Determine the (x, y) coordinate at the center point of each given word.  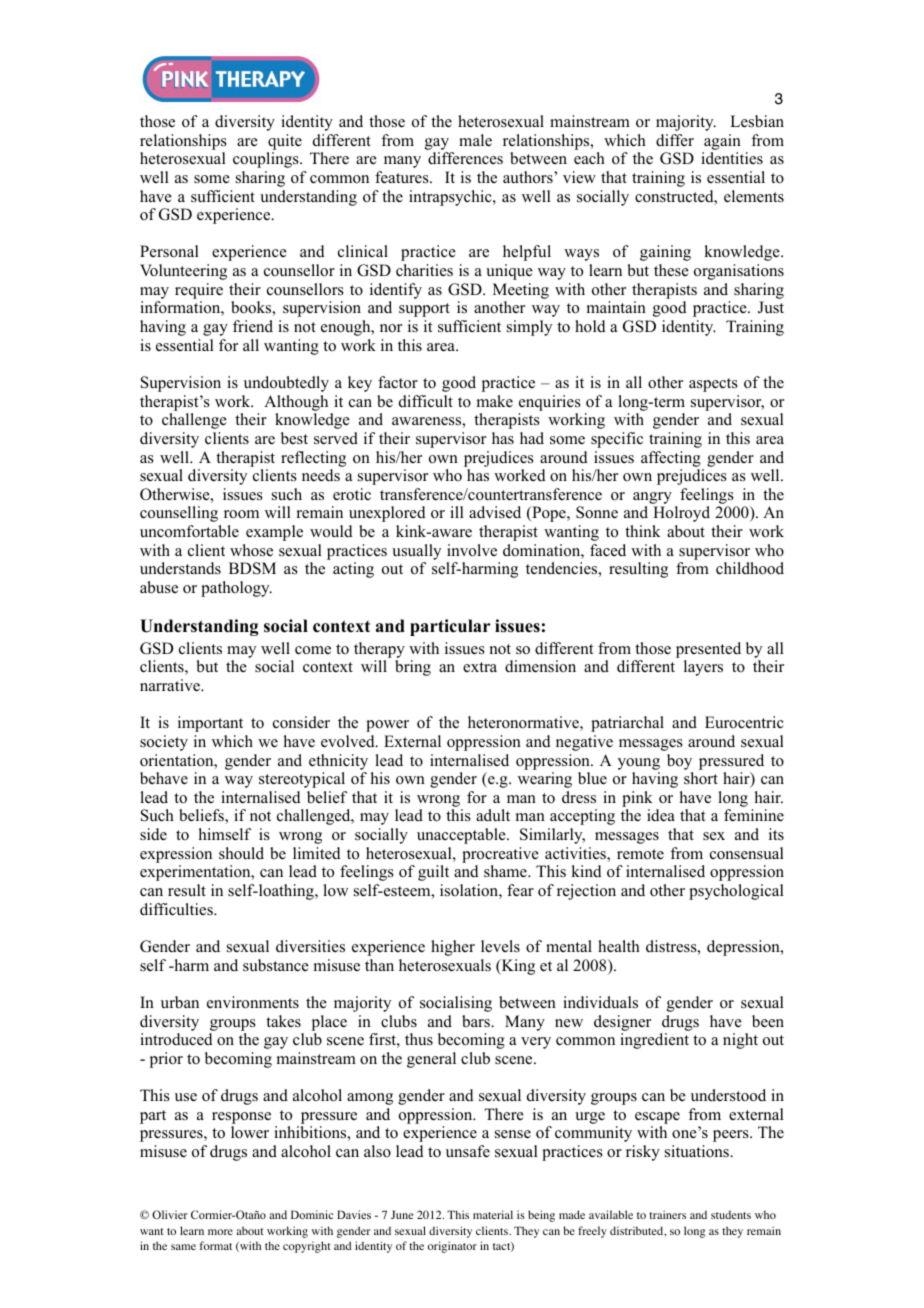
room (241, 514)
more (220, 1232)
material (493, 1214)
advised (495, 512)
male (475, 140)
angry (652, 498)
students (731, 1214)
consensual (747, 853)
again (722, 142)
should (241, 853)
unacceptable (462, 836)
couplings (267, 160)
